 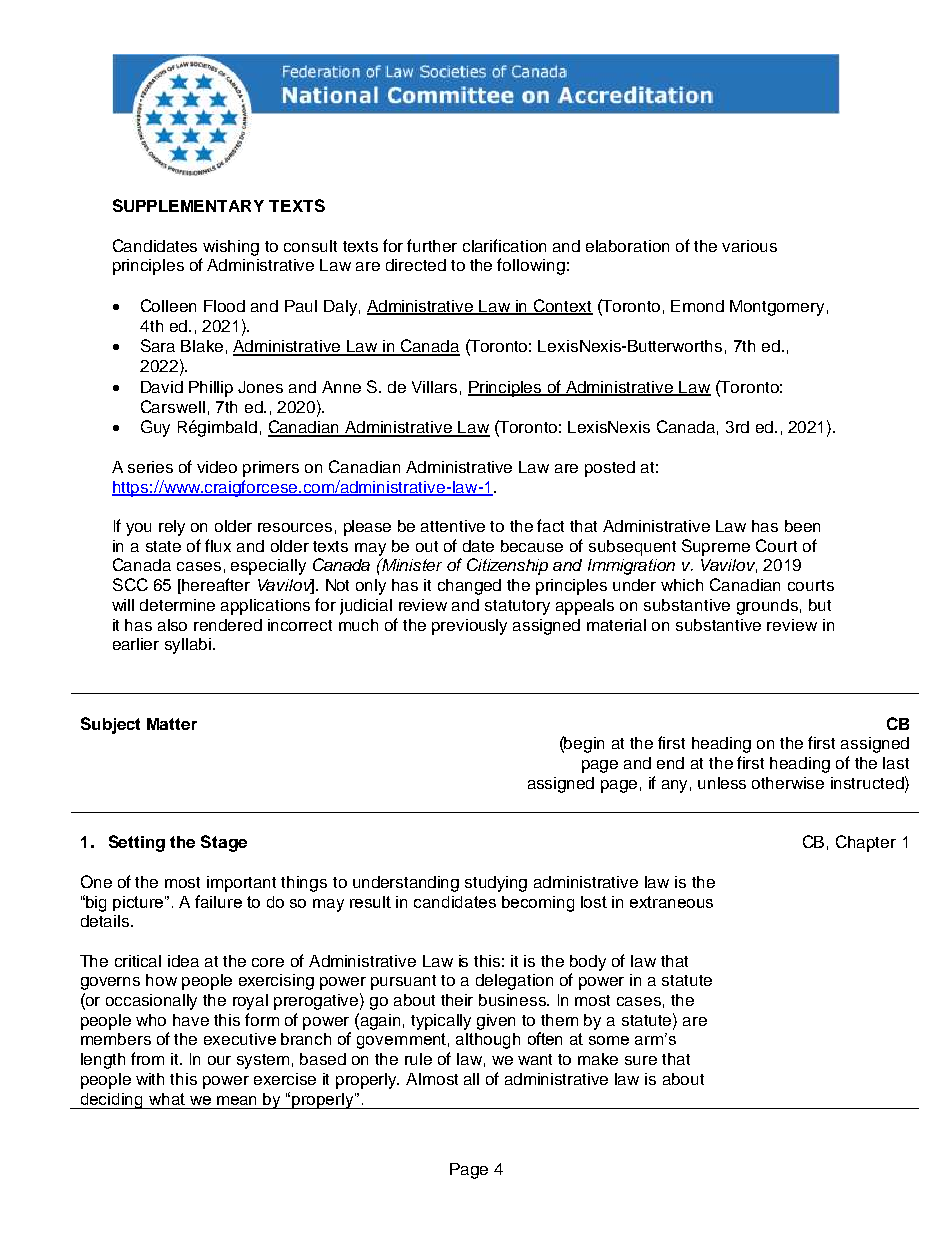 What do you see at coordinates (224, 843) in the screenshot?
I see `Stage` at bounding box center [224, 843].
